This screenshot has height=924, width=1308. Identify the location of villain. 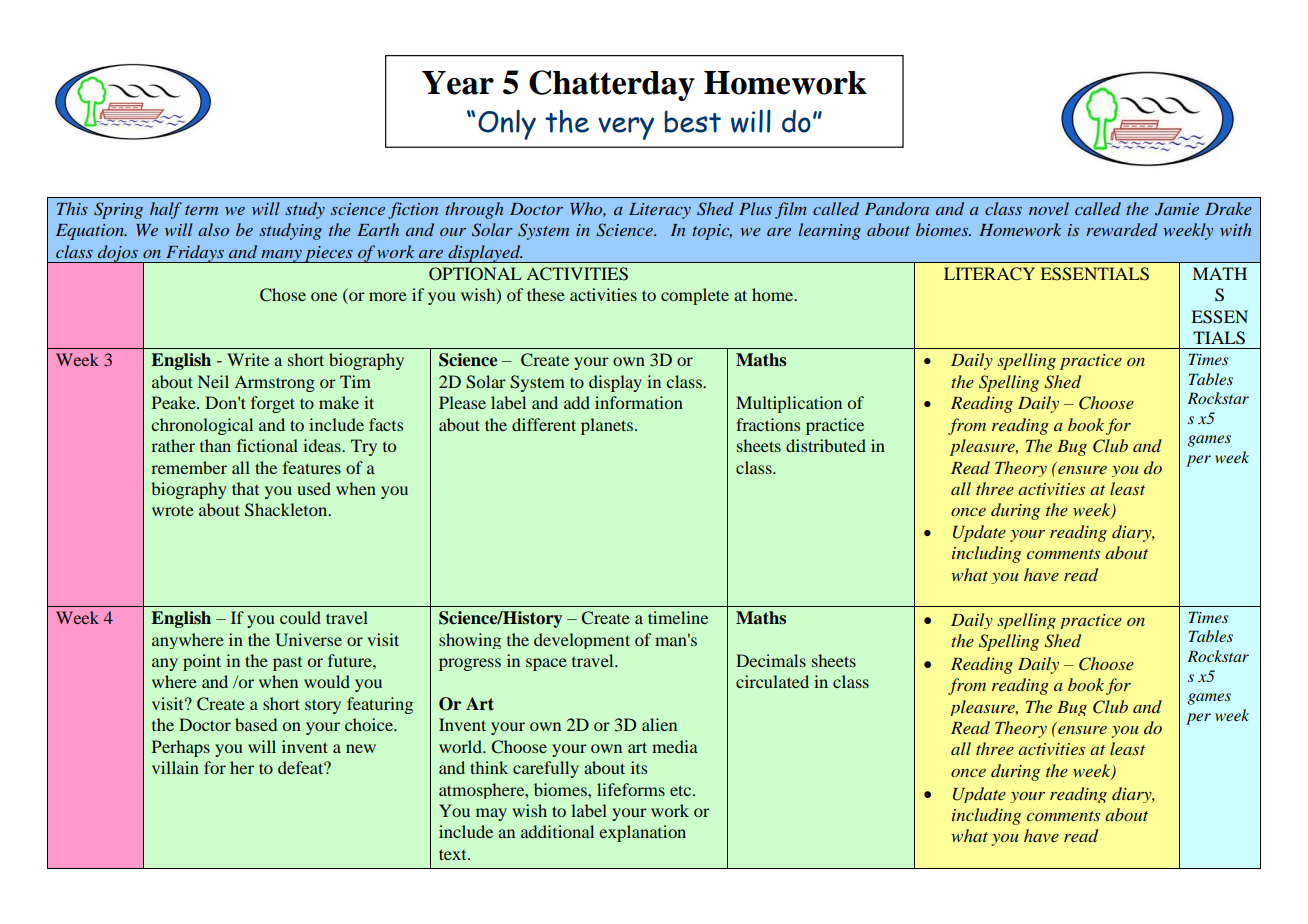
(175, 767).
